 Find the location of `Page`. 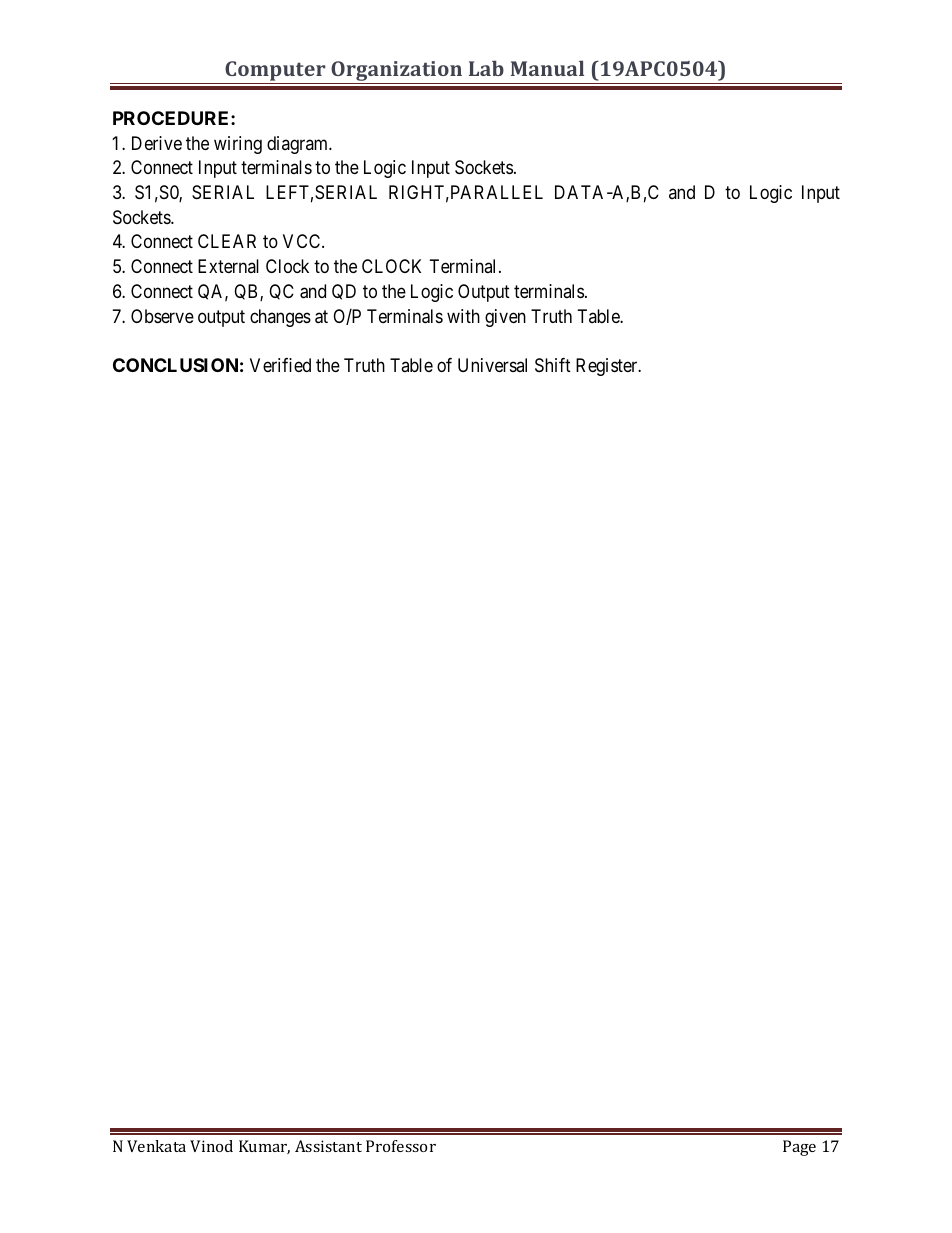

Page is located at coordinates (799, 1148).
